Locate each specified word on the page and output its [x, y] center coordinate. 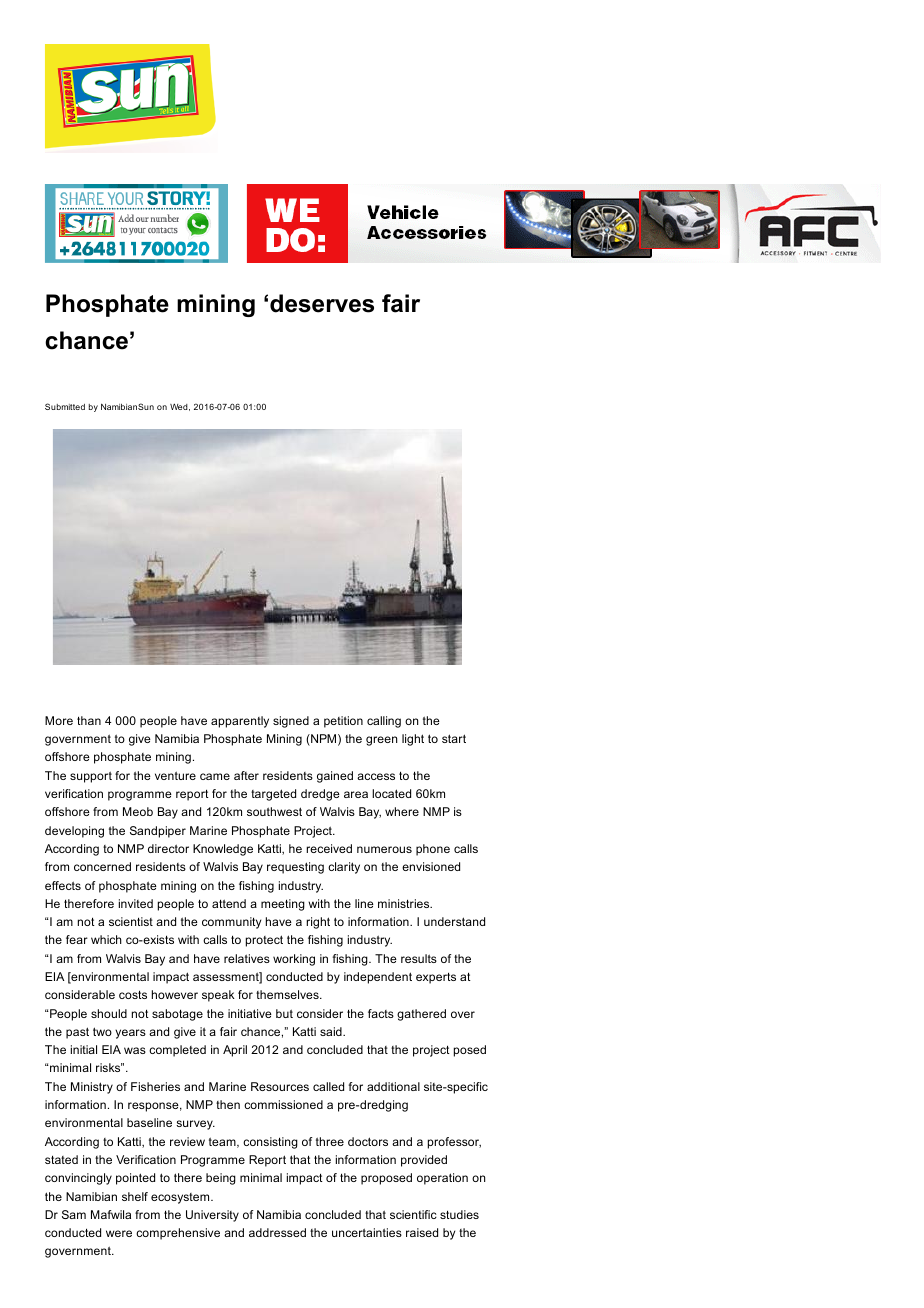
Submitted [65, 406]
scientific [413, 1214]
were [119, 1233]
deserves [322, 303]
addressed [277, 1232]
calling [384, 722]
